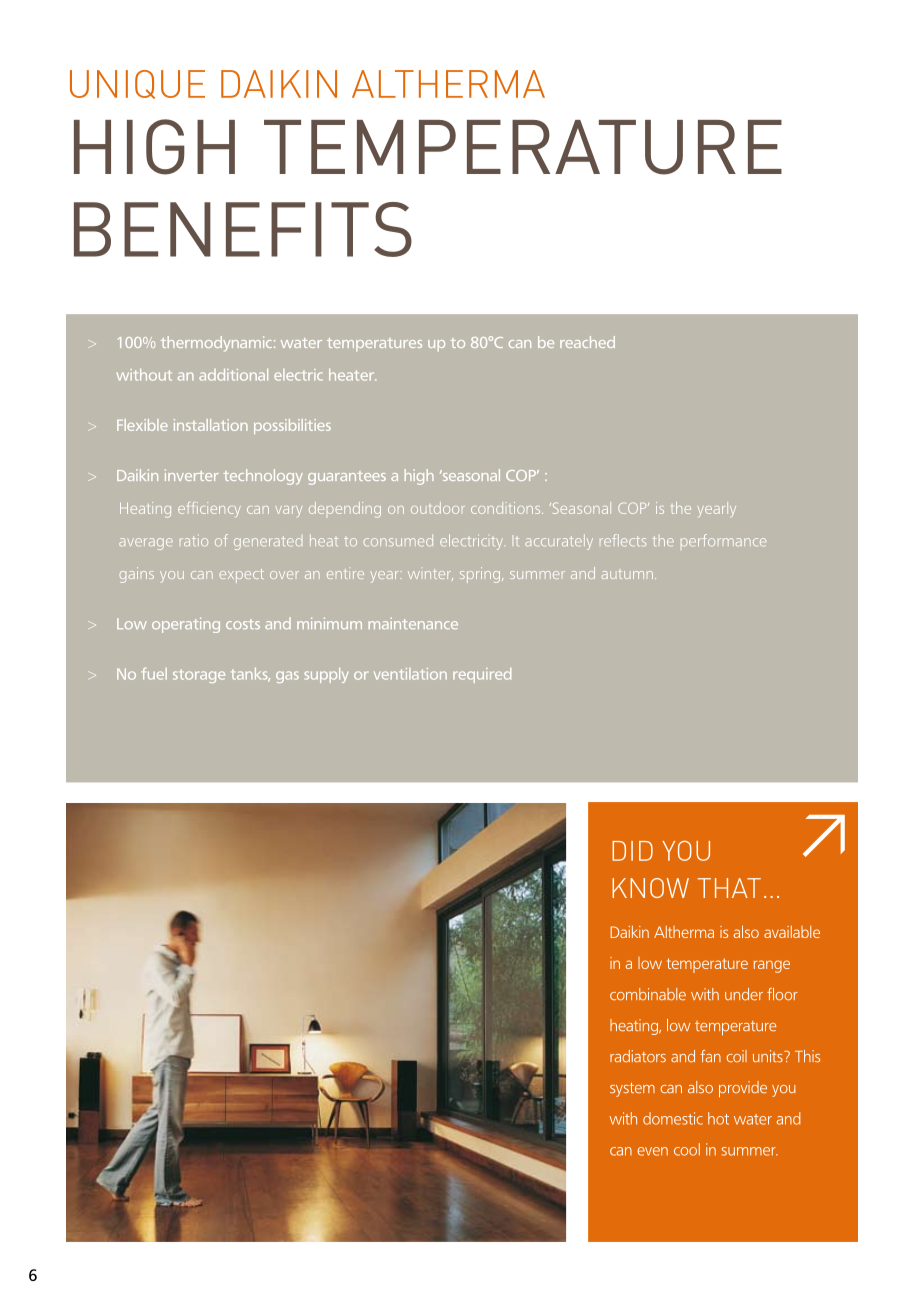  I want to click on costs, so click(243, 624).
